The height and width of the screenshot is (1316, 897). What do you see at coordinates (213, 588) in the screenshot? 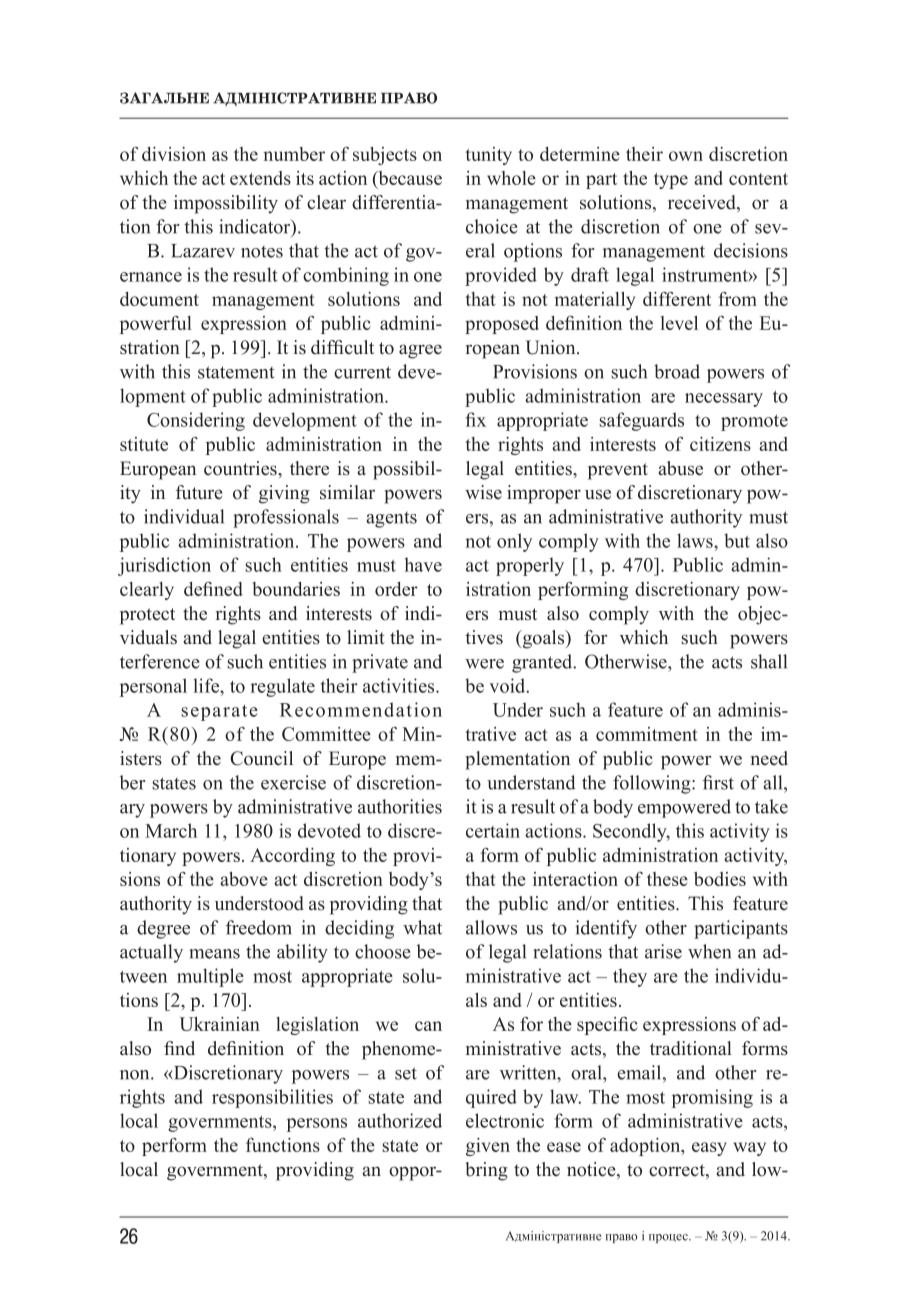
I see `defined` at bounding box center [213, 588].
